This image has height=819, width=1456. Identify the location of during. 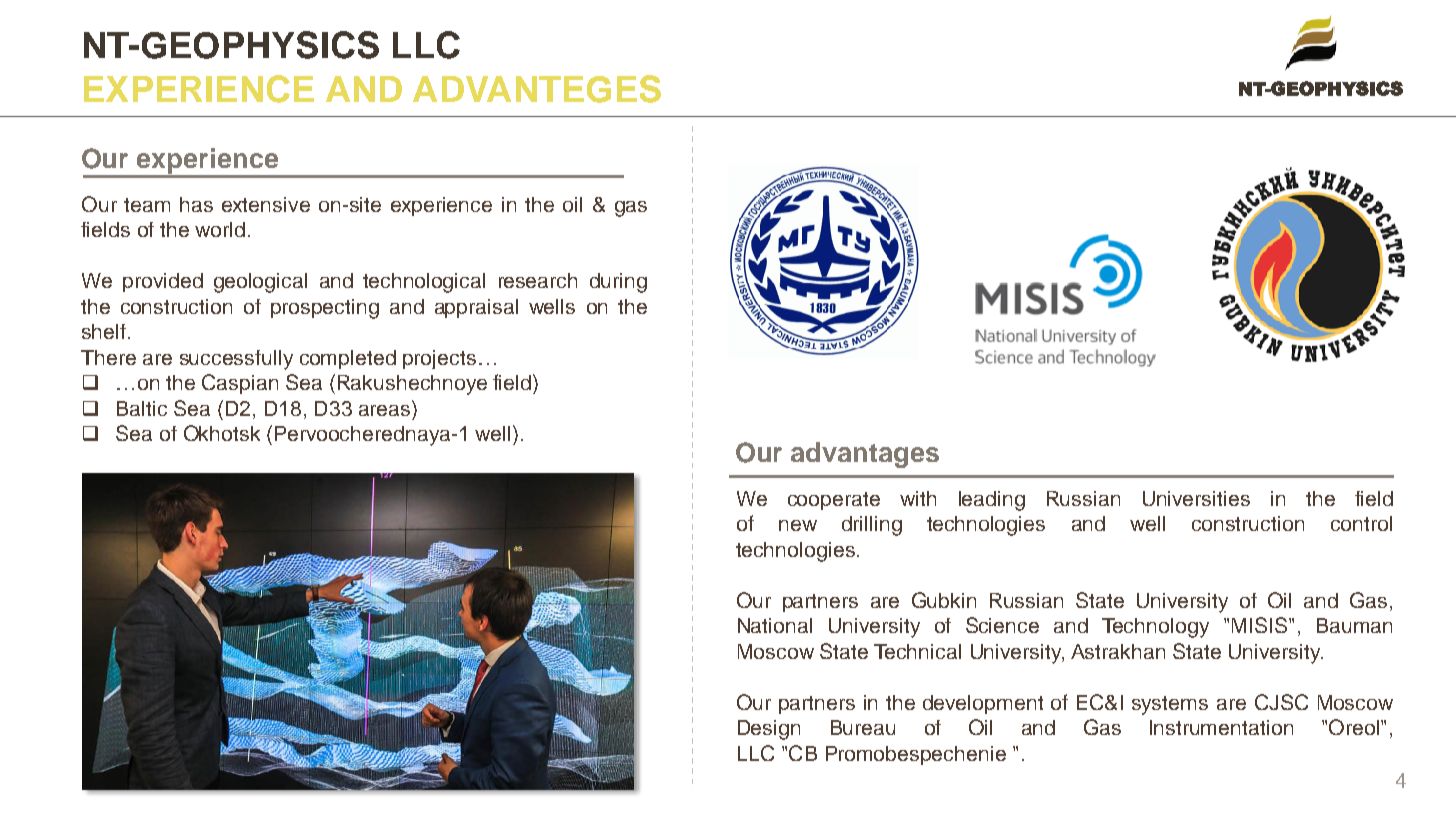
(618, 283).
